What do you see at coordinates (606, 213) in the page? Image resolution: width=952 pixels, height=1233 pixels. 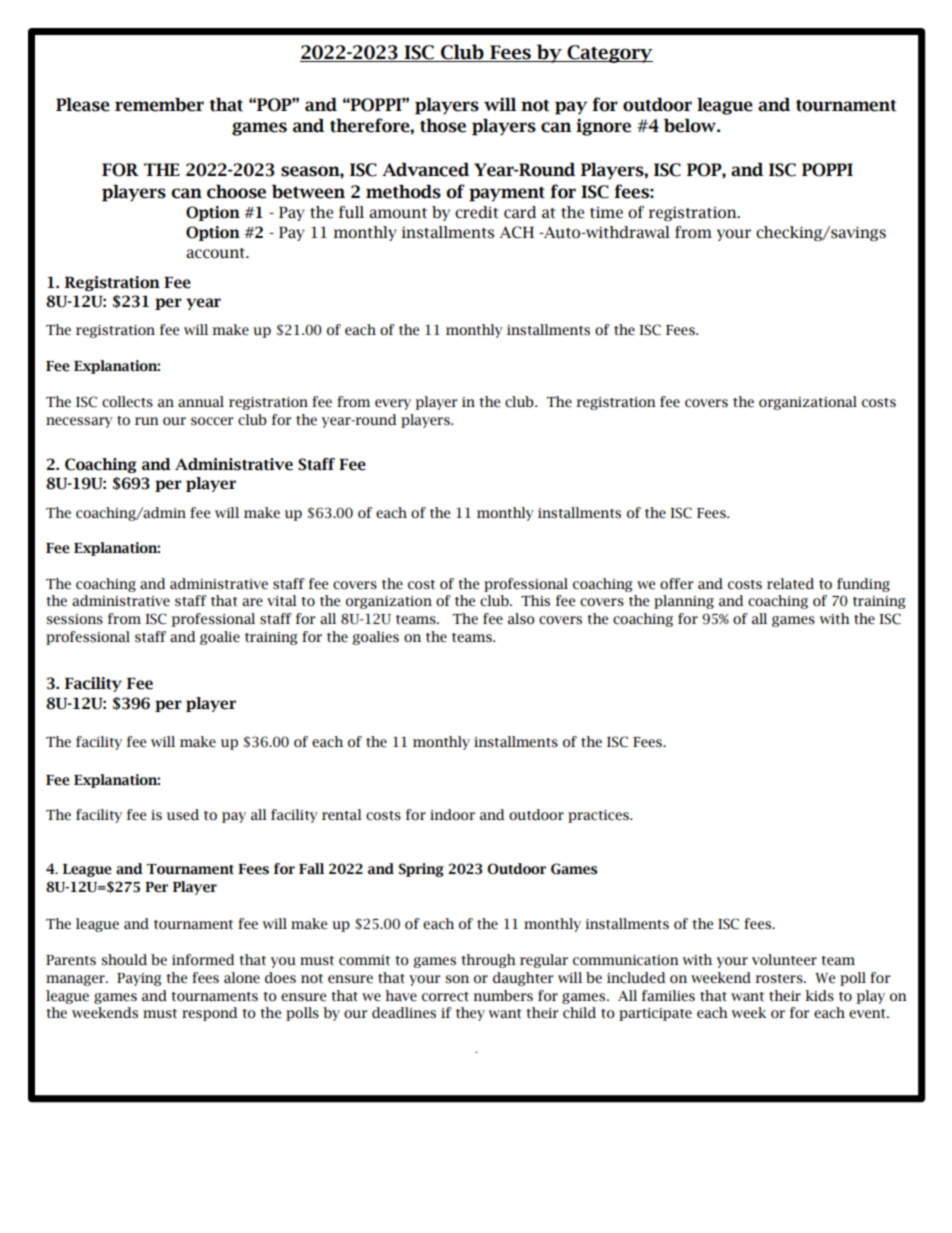 I see `time` at bounding box center [606, 213].
